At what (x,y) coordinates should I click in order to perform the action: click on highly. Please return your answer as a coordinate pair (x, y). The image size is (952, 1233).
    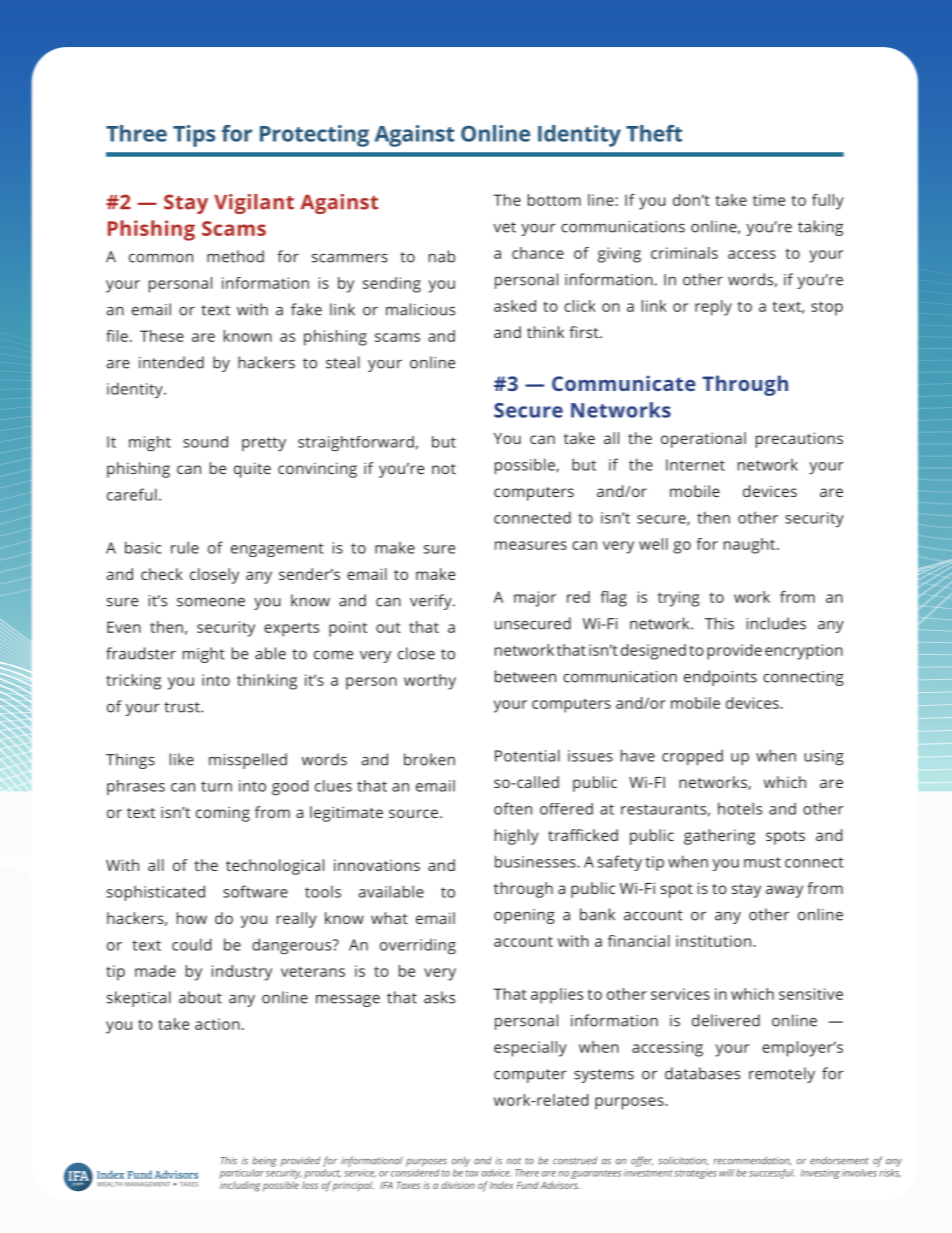
    Looking at the image, I should click on (517, 837).
